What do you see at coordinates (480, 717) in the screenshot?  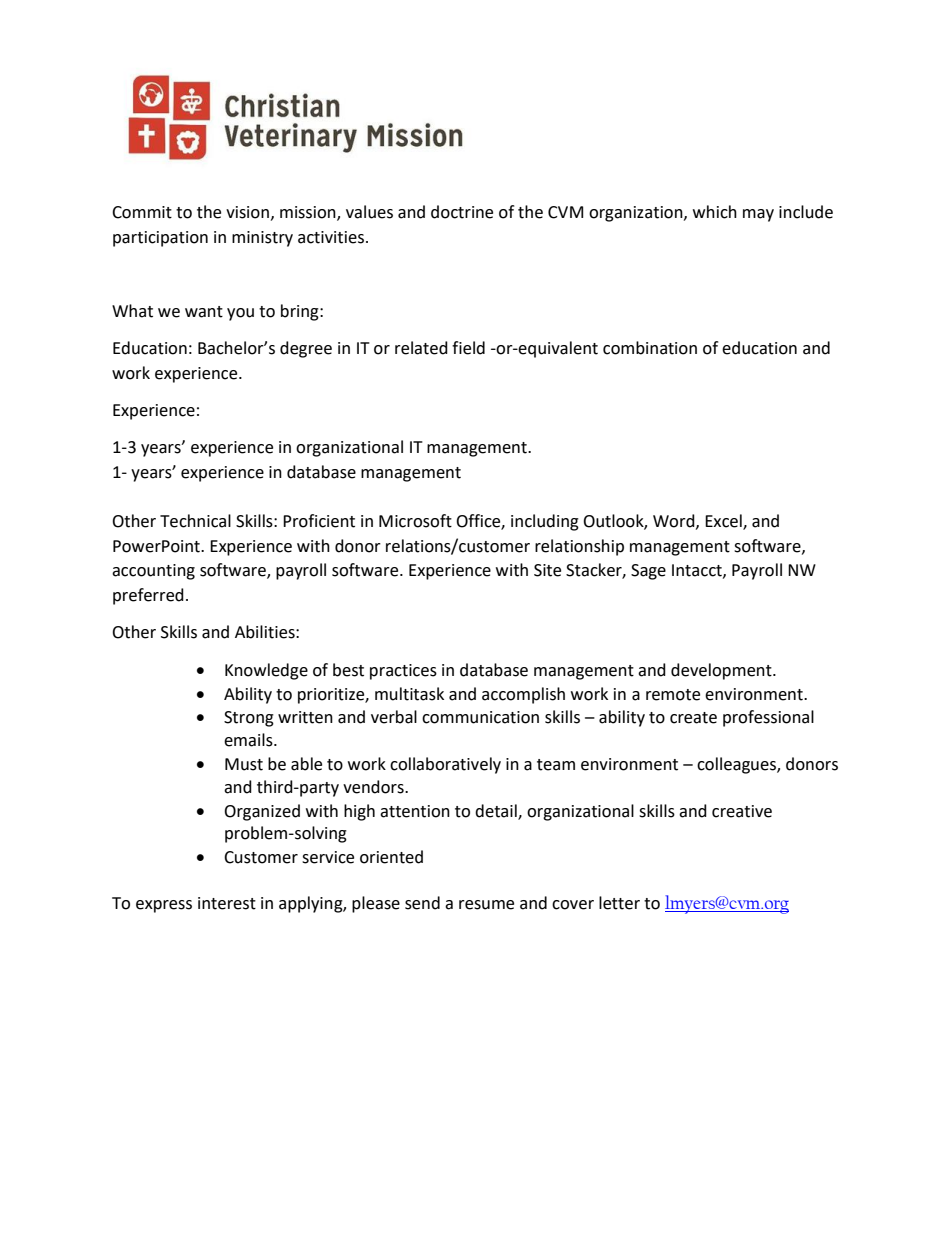 I see `communication` at bounding box center [480, 717].
